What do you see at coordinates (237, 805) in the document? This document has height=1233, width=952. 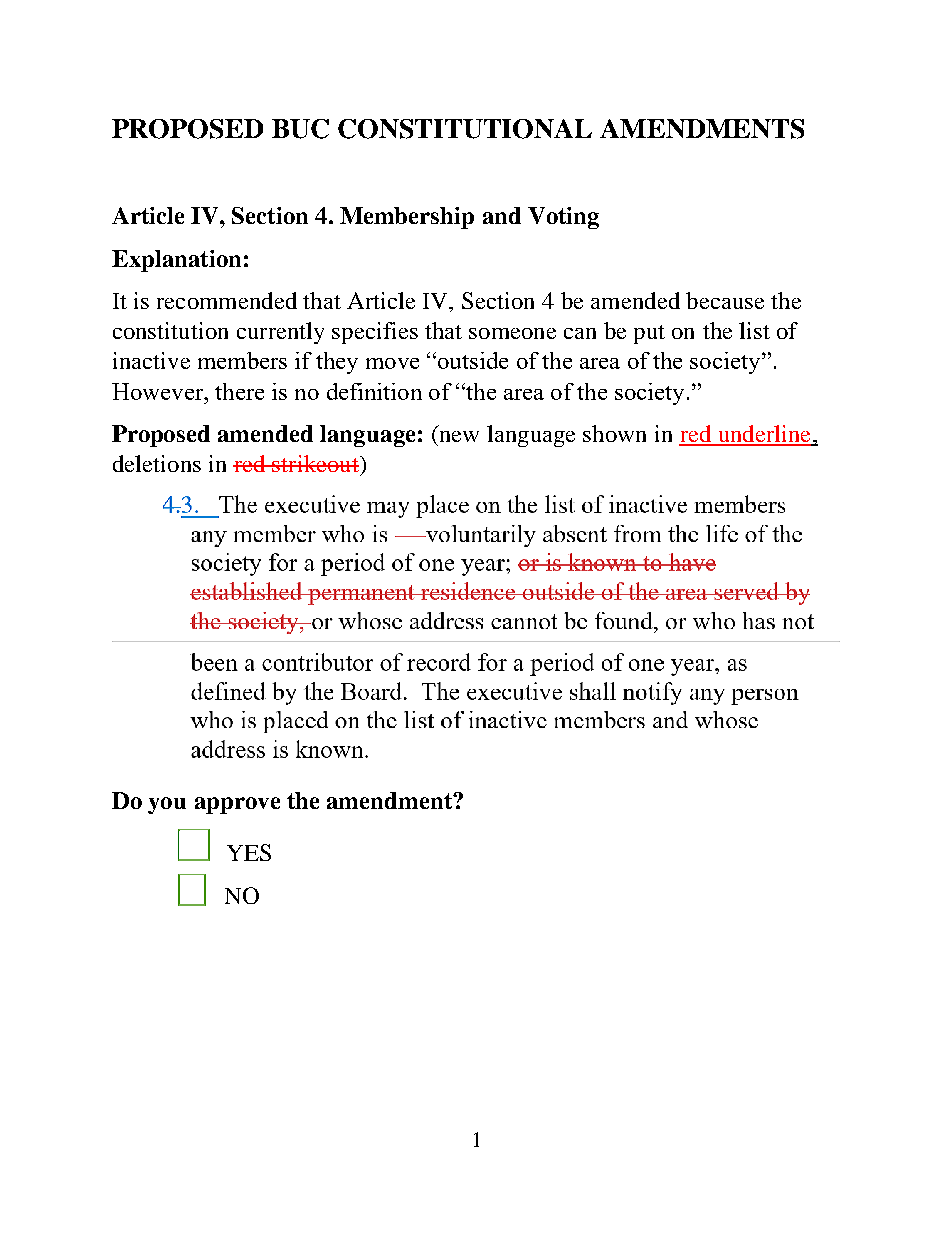 I see `approve` at bounding box center [237, 805].
